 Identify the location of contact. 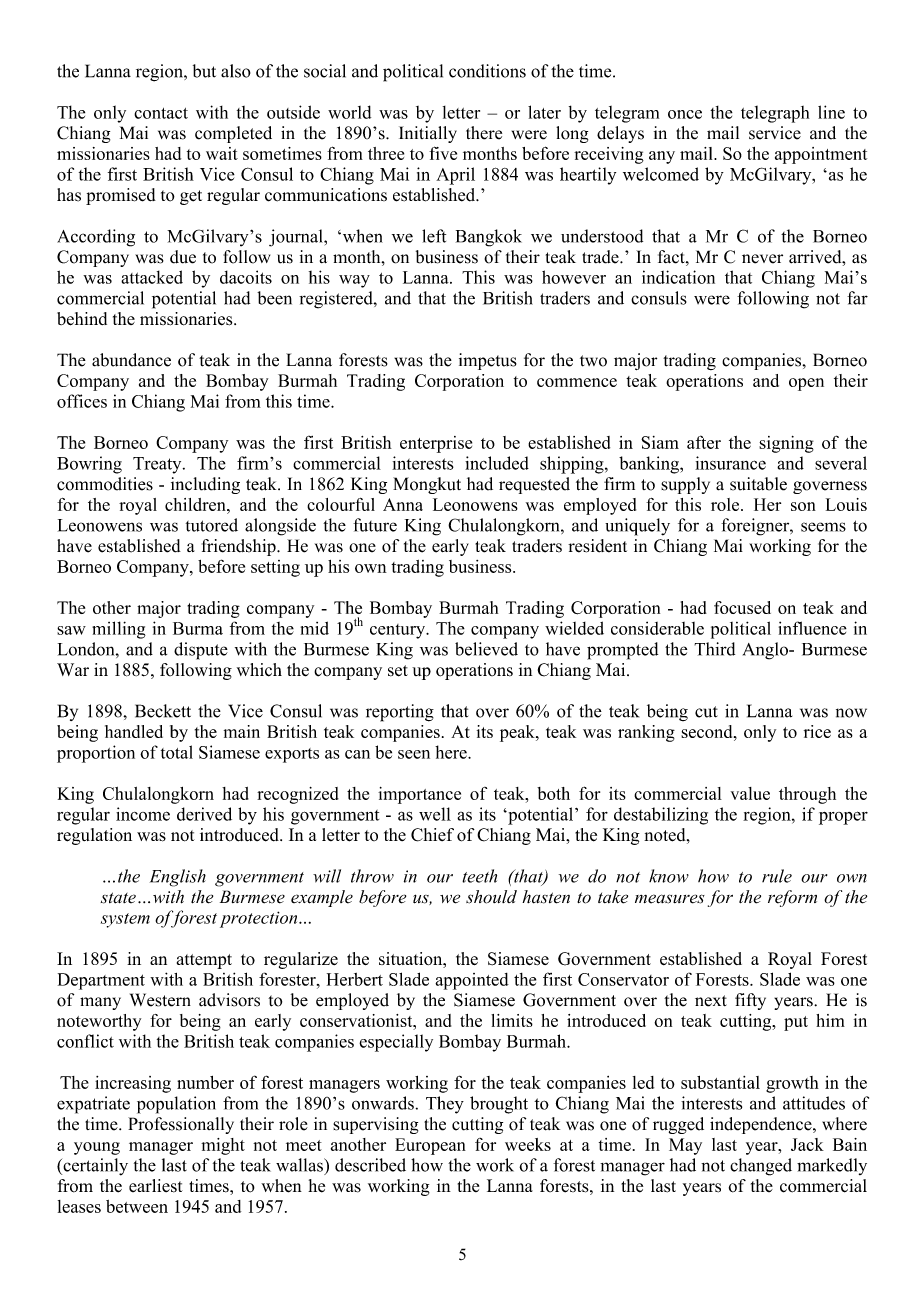
(161, 113).
